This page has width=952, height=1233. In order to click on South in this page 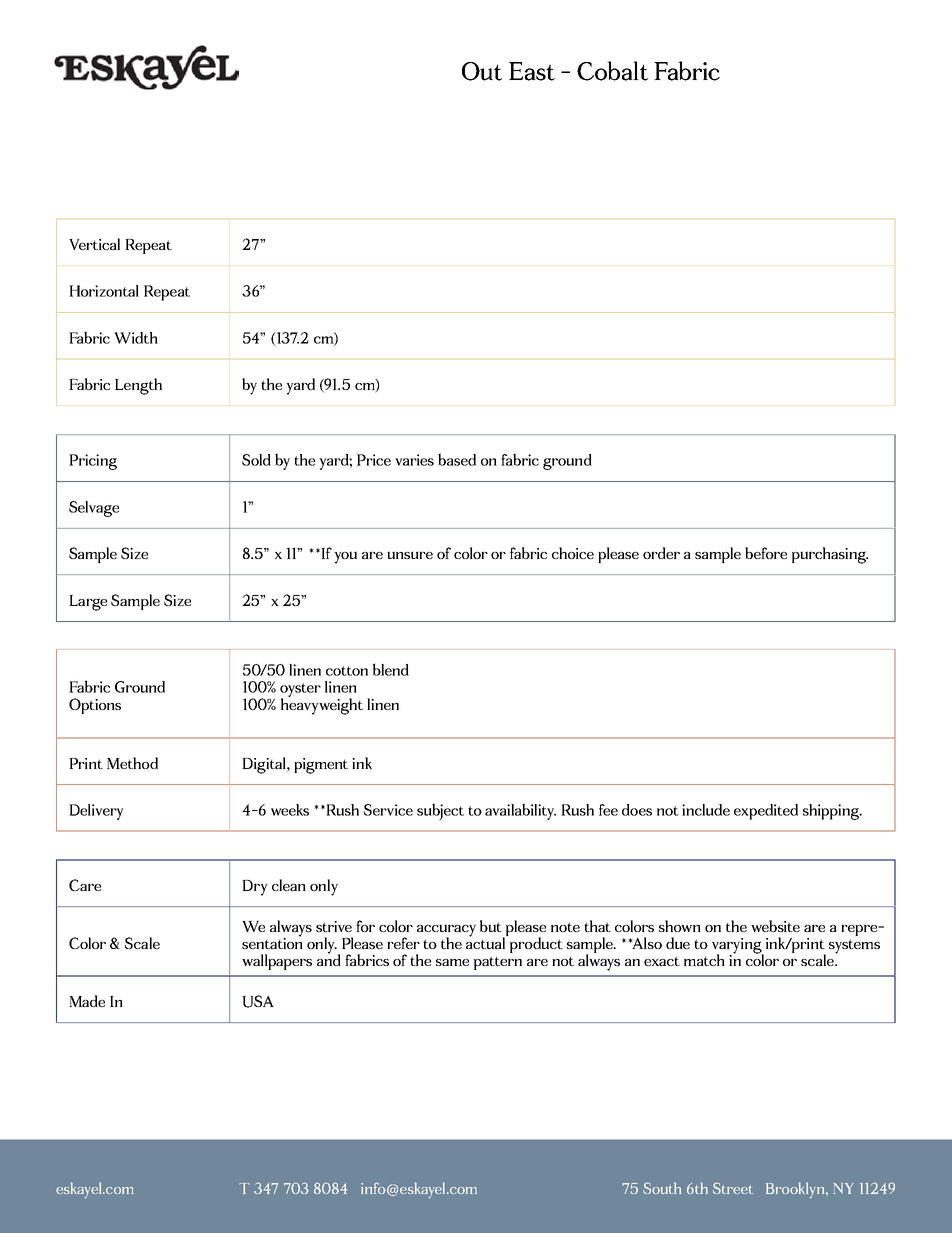, I will do `click(662, 1188)`.
